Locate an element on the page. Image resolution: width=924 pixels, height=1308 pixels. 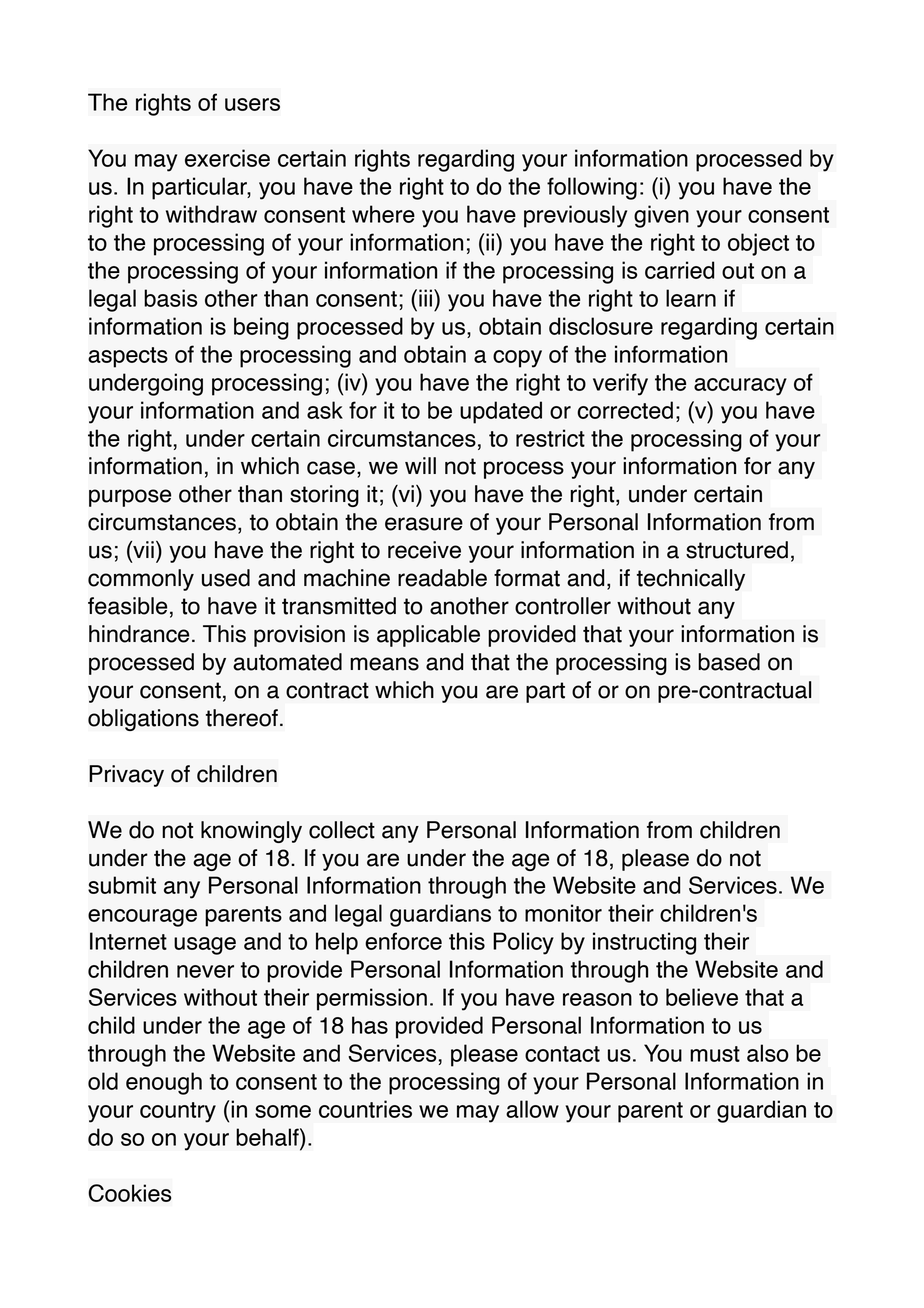
instructing is located at coordinates (644, 943).
